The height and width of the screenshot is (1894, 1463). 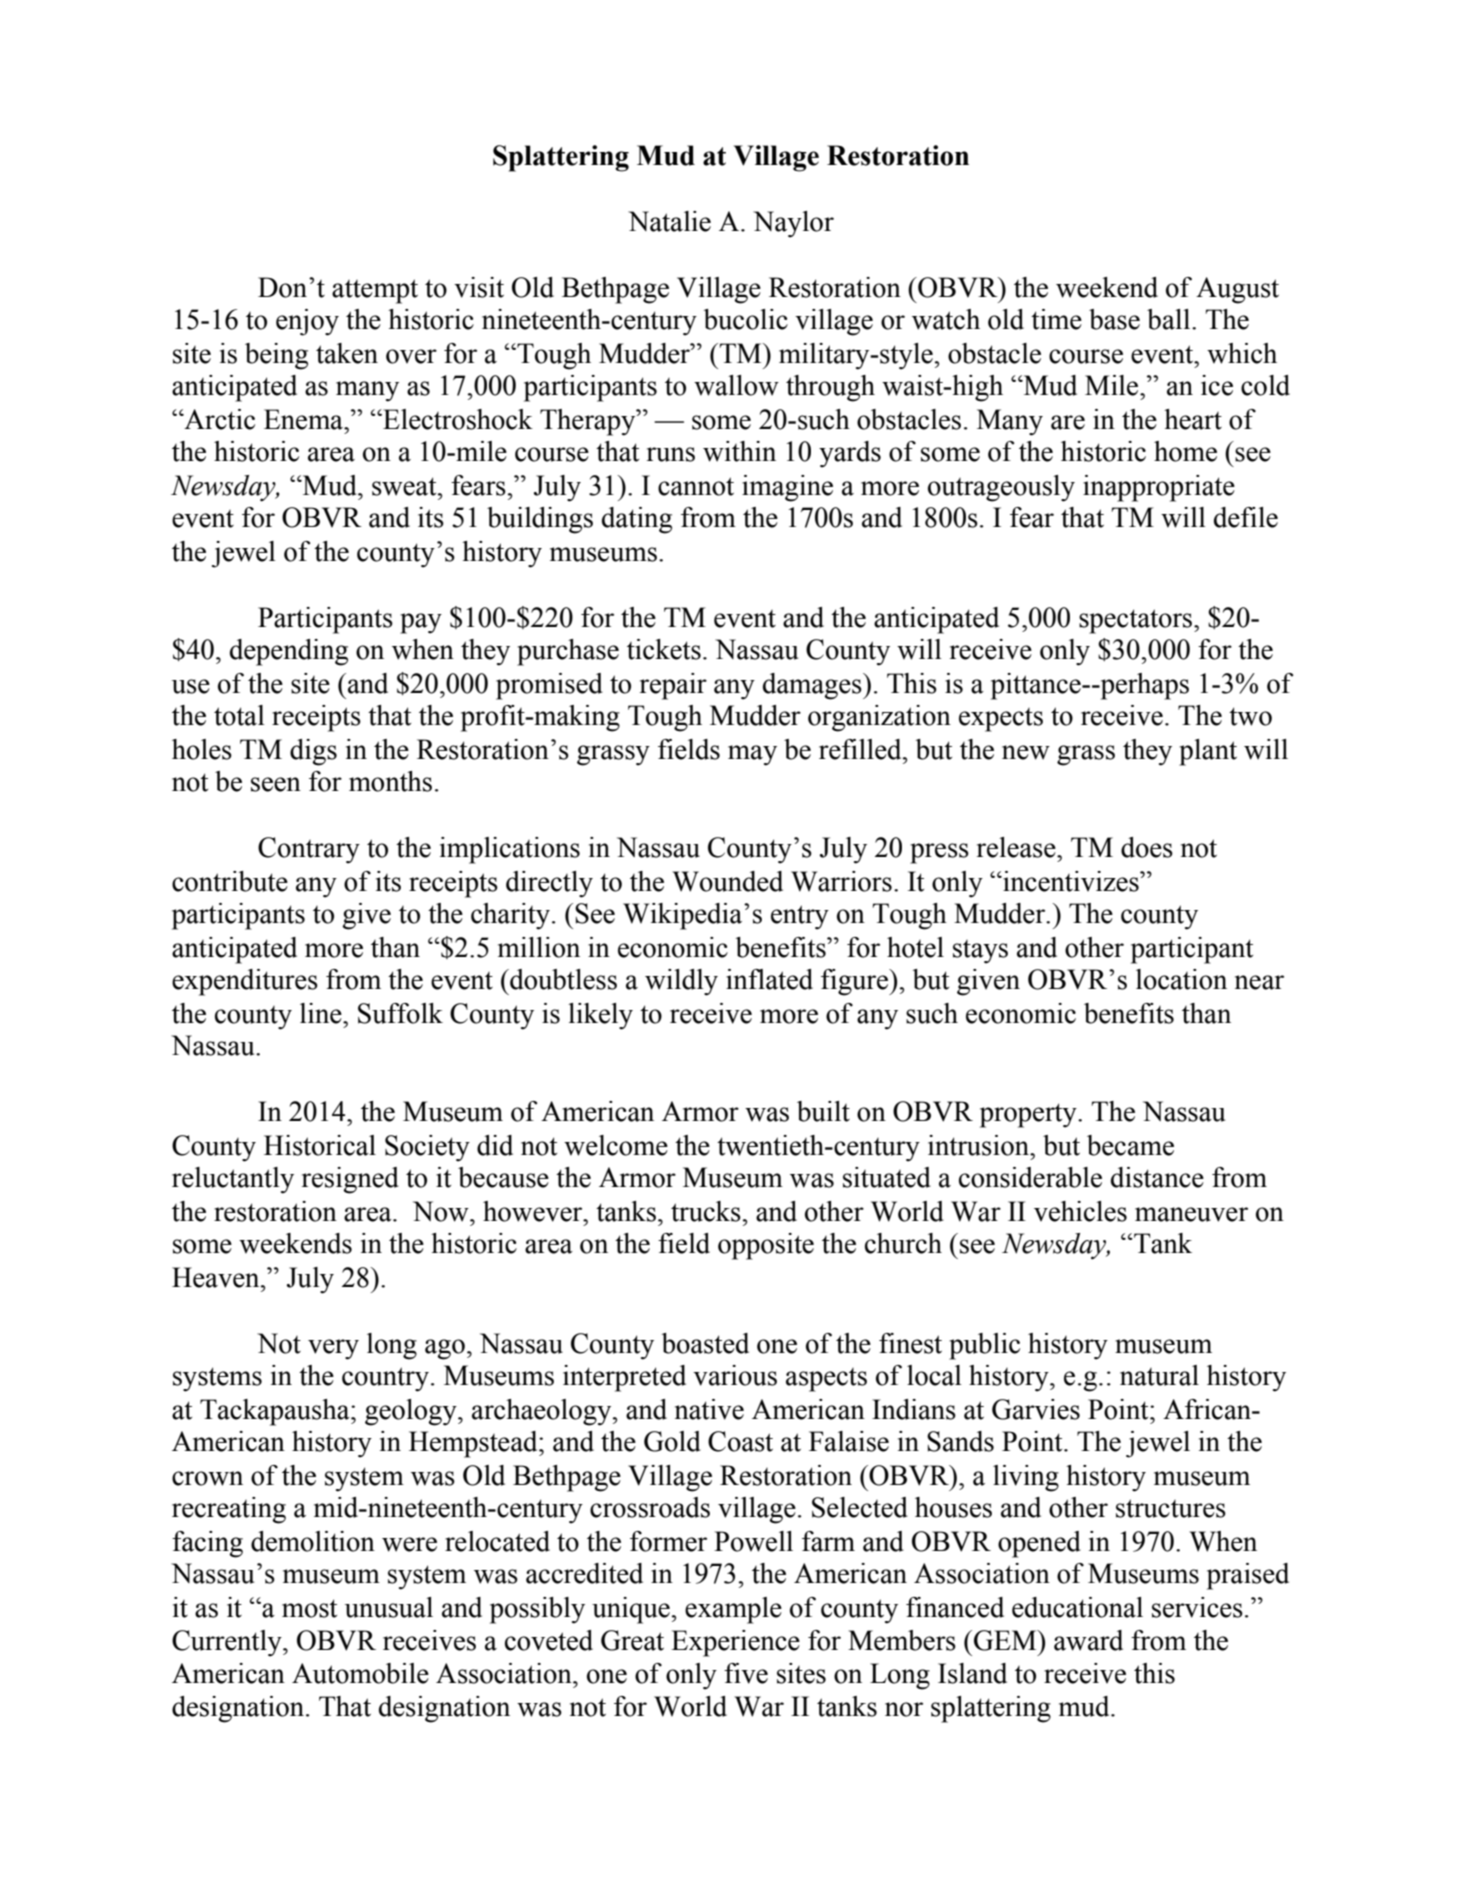 What do you see at coordinates (769, 979) in the screenshot?
I see `inflated` at bounding box center [769, 979].
